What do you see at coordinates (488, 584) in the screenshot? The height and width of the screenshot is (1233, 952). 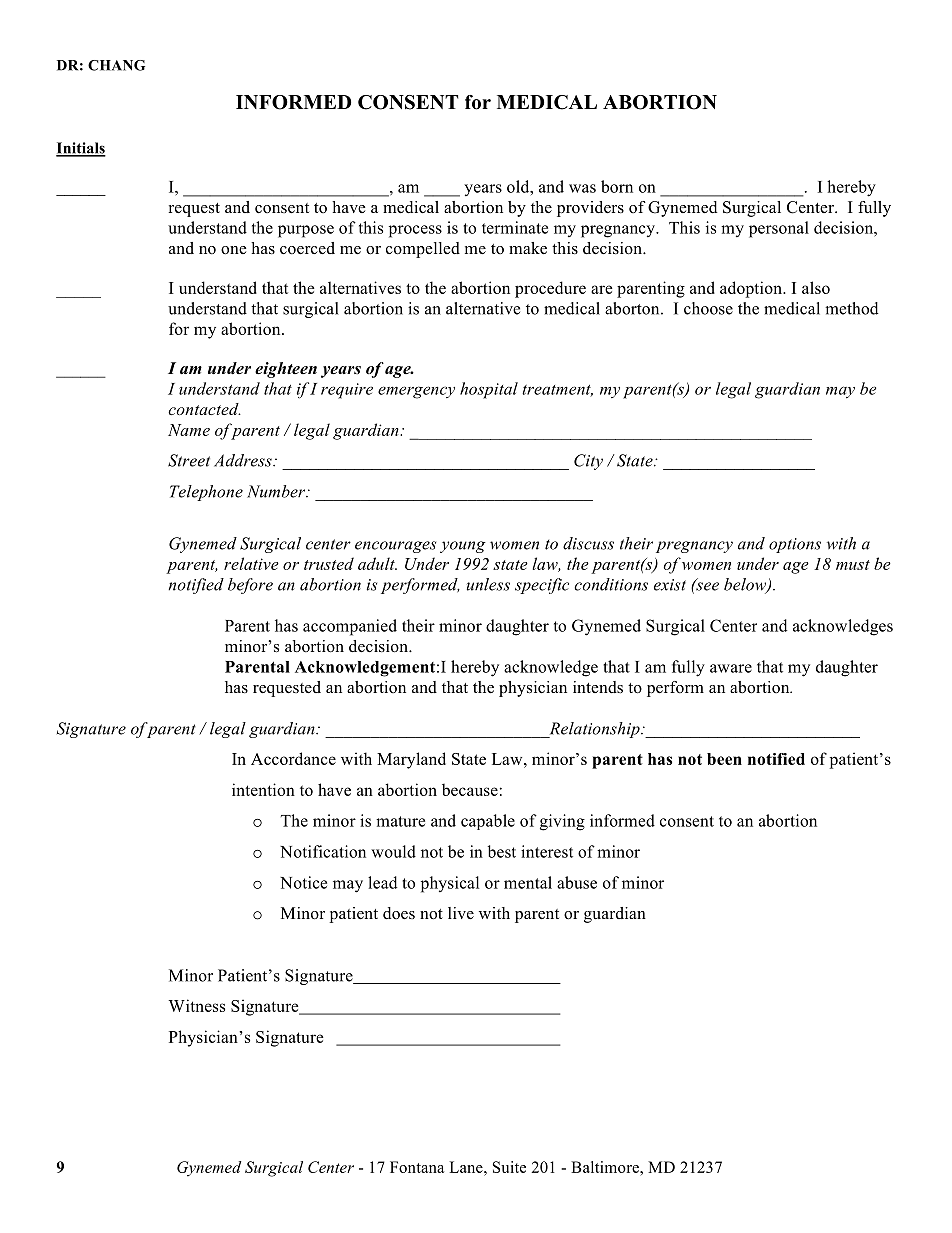 I see `unless` at bounding box center [488, 584].
